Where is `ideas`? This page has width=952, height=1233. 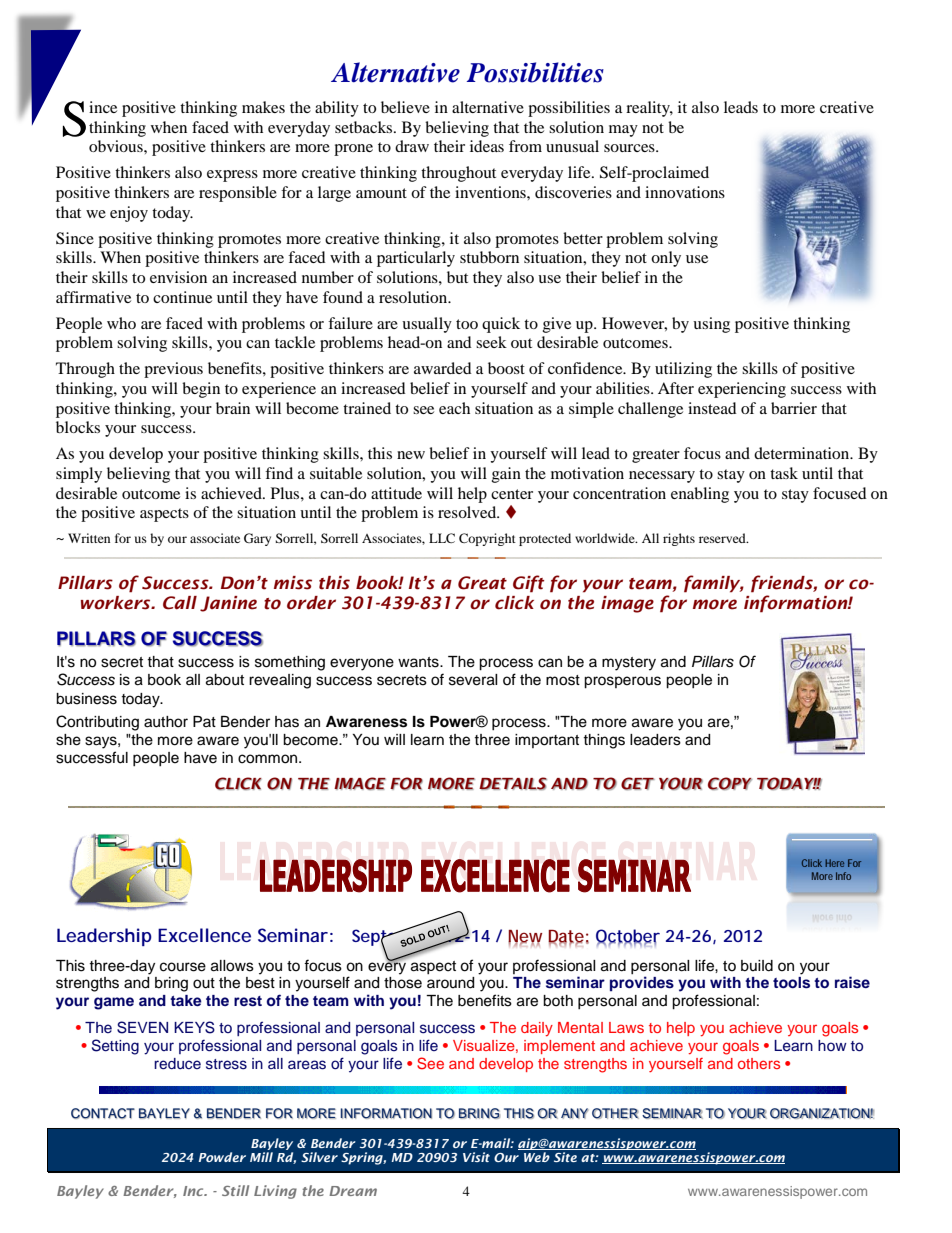 ideas is located at coordinates (487, 146).
